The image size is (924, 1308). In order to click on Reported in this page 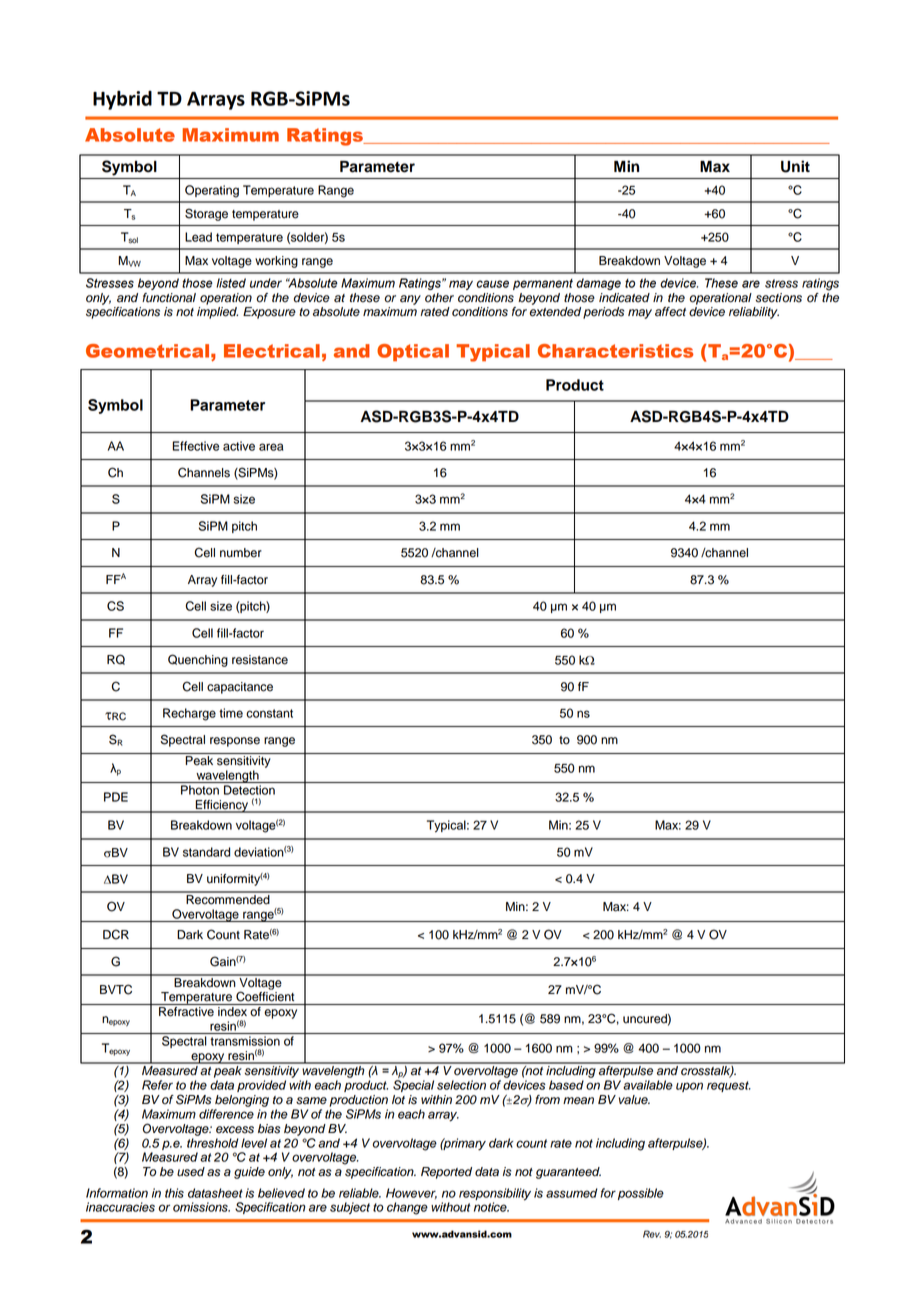, I will do `click(446, 1173)`.
